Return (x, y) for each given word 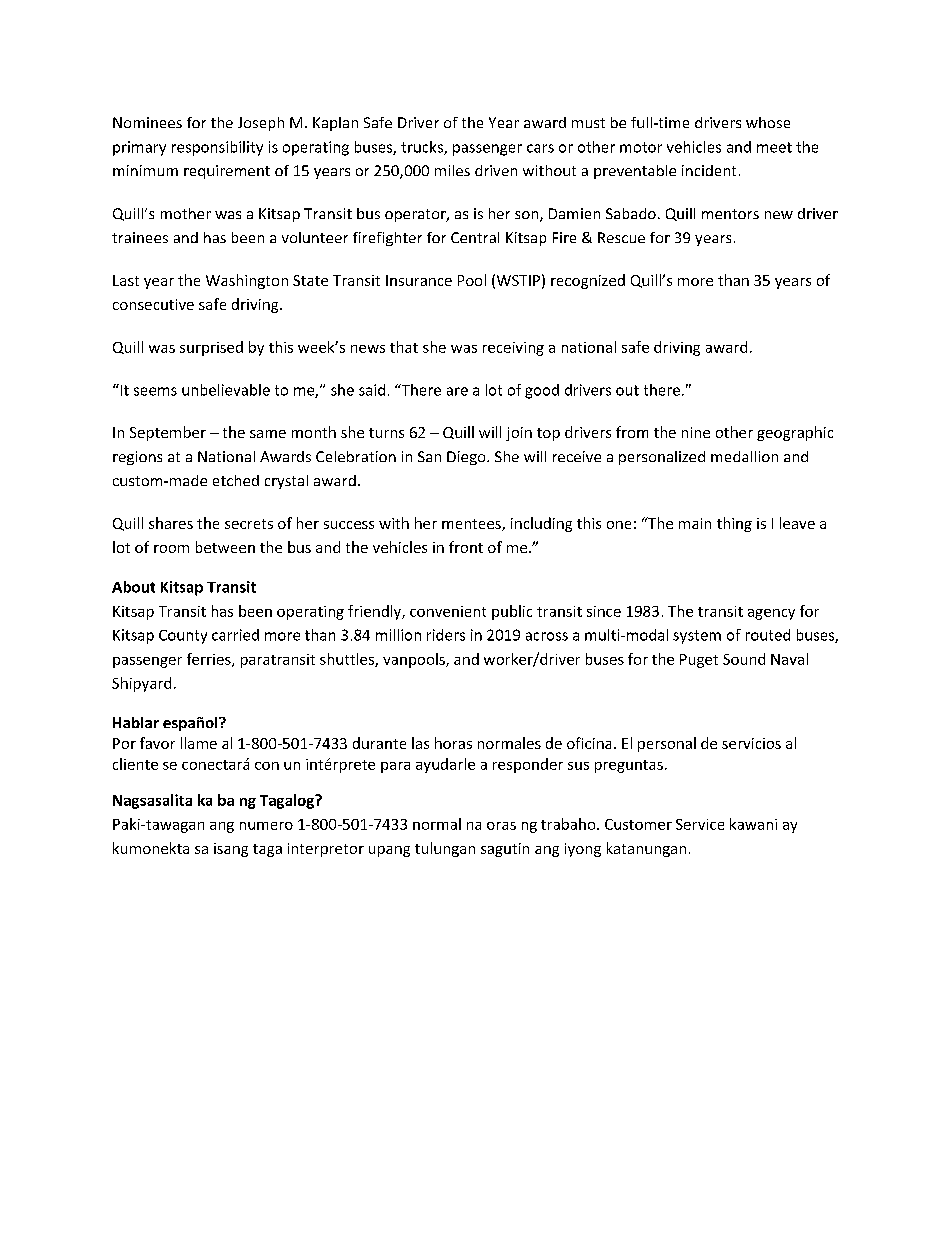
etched (236, 480)
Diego (467, 458)
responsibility (217, 148)
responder (528, 765)
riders (446, 635)
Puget (699, 661)
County (183, 637)
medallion (744, 456)
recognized (588, 281)
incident (709, 170)
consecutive (153, 304)
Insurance (419, 280)
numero (266, 826)
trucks (423, 148)
